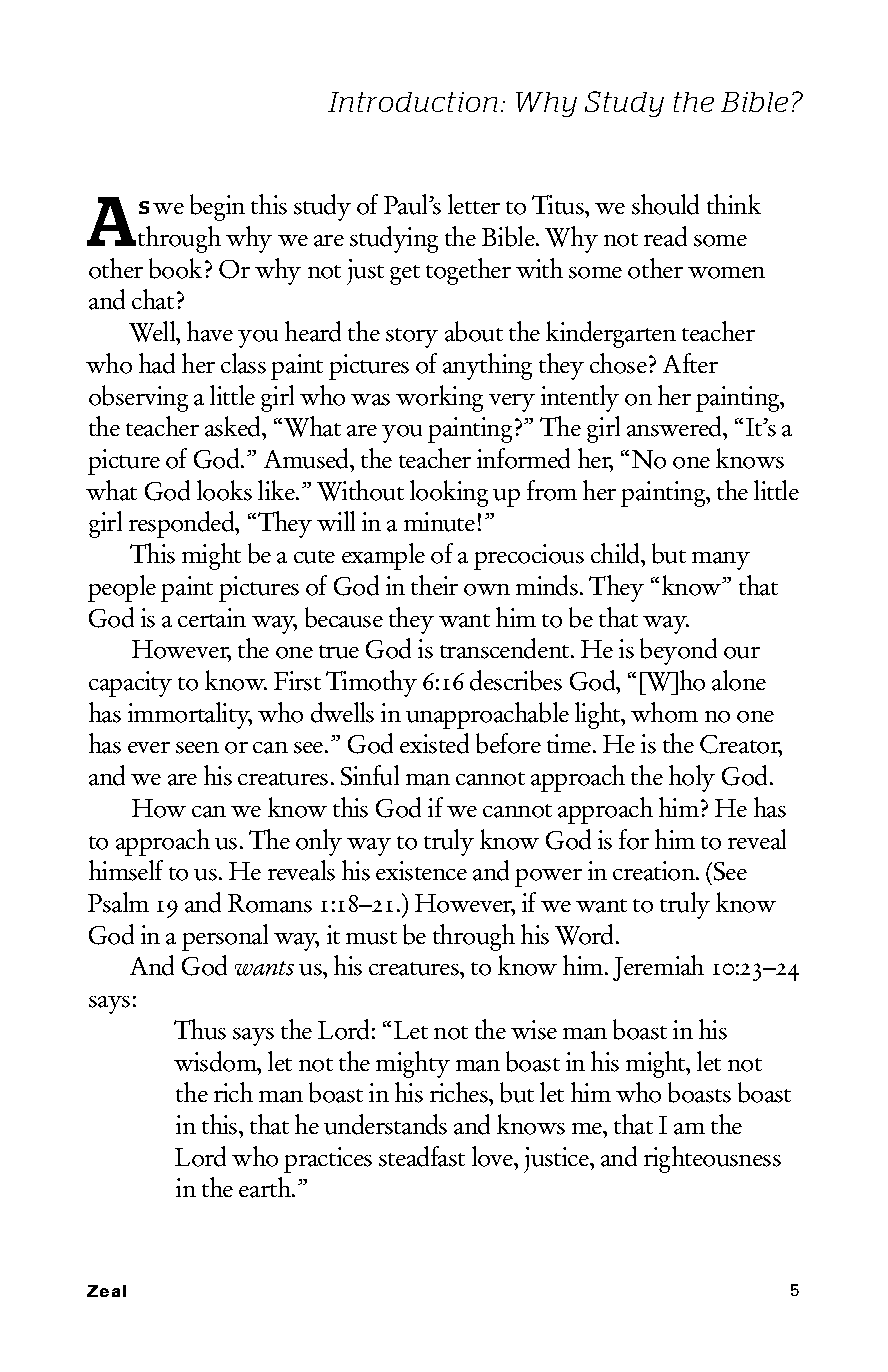 The image size is (888, 1372). Describe the element at coordinates (665, 204) in the screenshot. I see `should` at that location.
